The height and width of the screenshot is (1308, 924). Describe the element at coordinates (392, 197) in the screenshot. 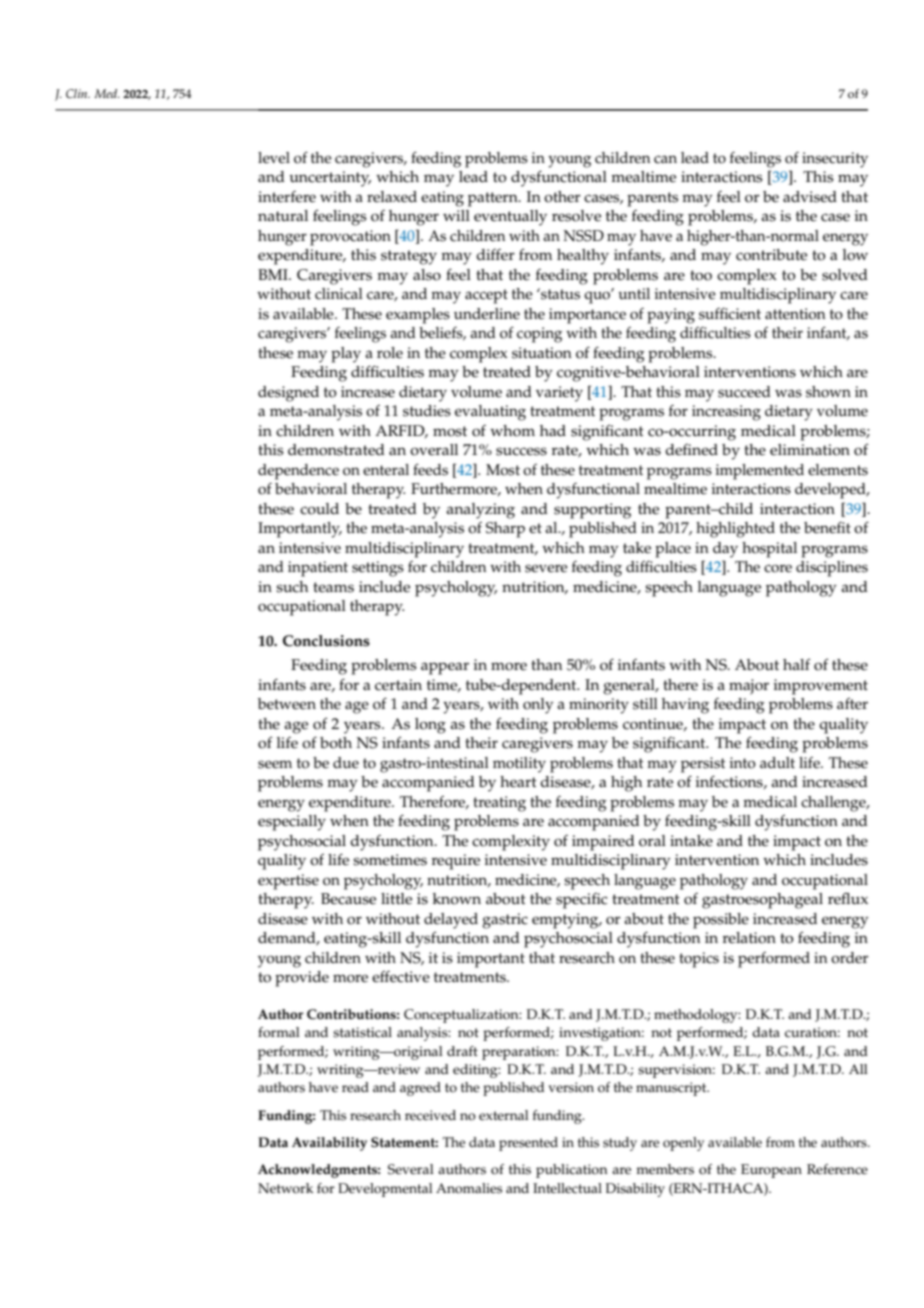

I see `relaxed` at that location.
